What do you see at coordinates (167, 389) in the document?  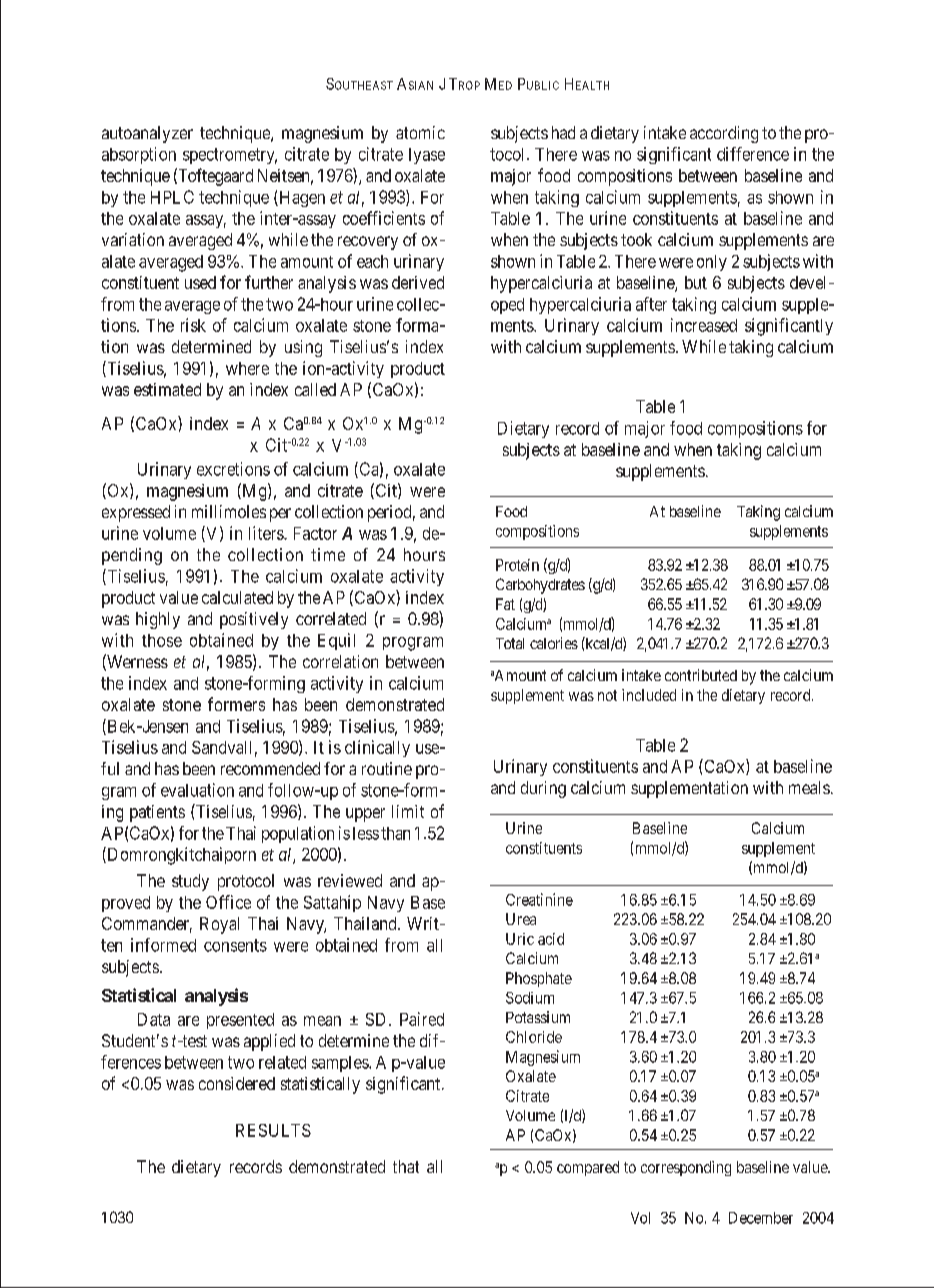 I see `estimated` at bounding box center [167, 389].
